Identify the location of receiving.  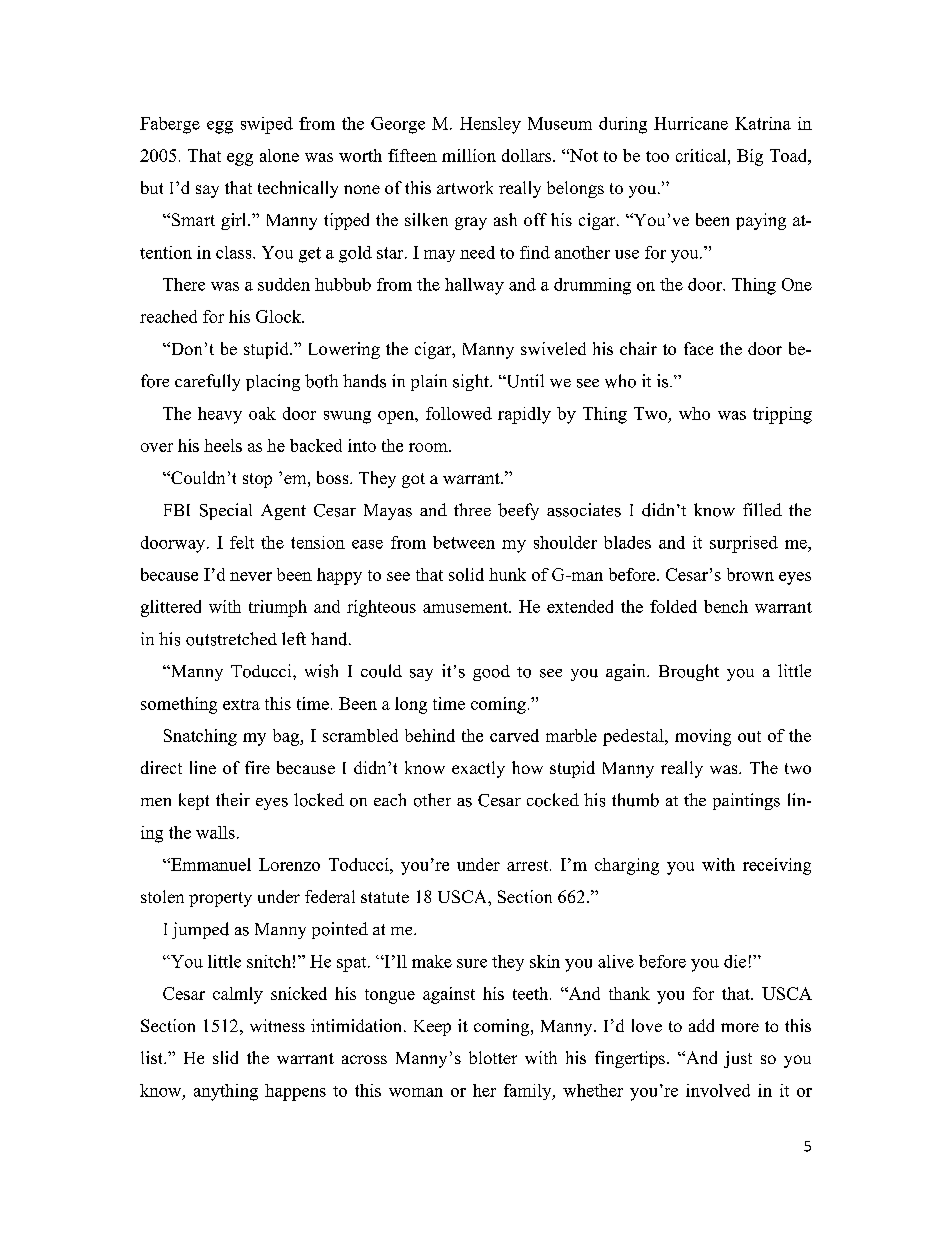
(777, 866).
